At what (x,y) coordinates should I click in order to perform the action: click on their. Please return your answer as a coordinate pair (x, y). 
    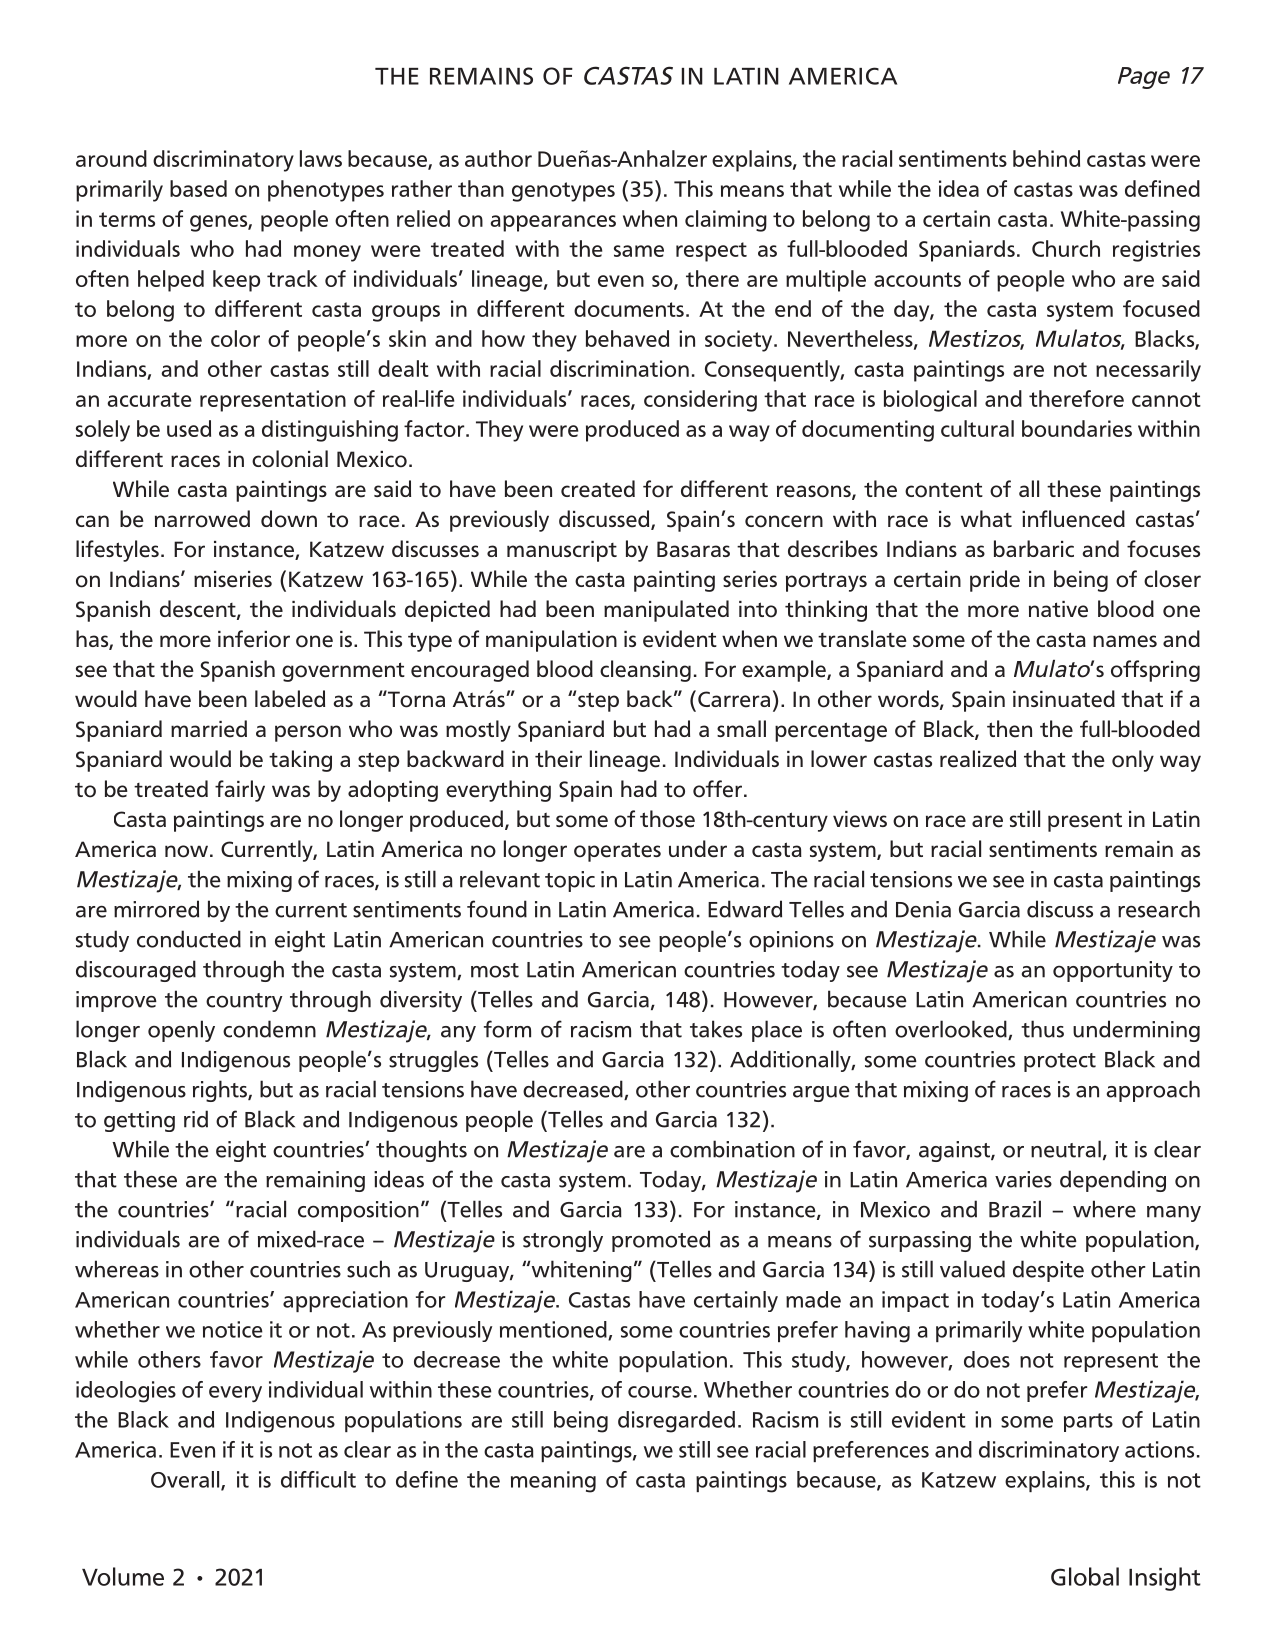
    Looking at the image, I should click on (558, 759).
